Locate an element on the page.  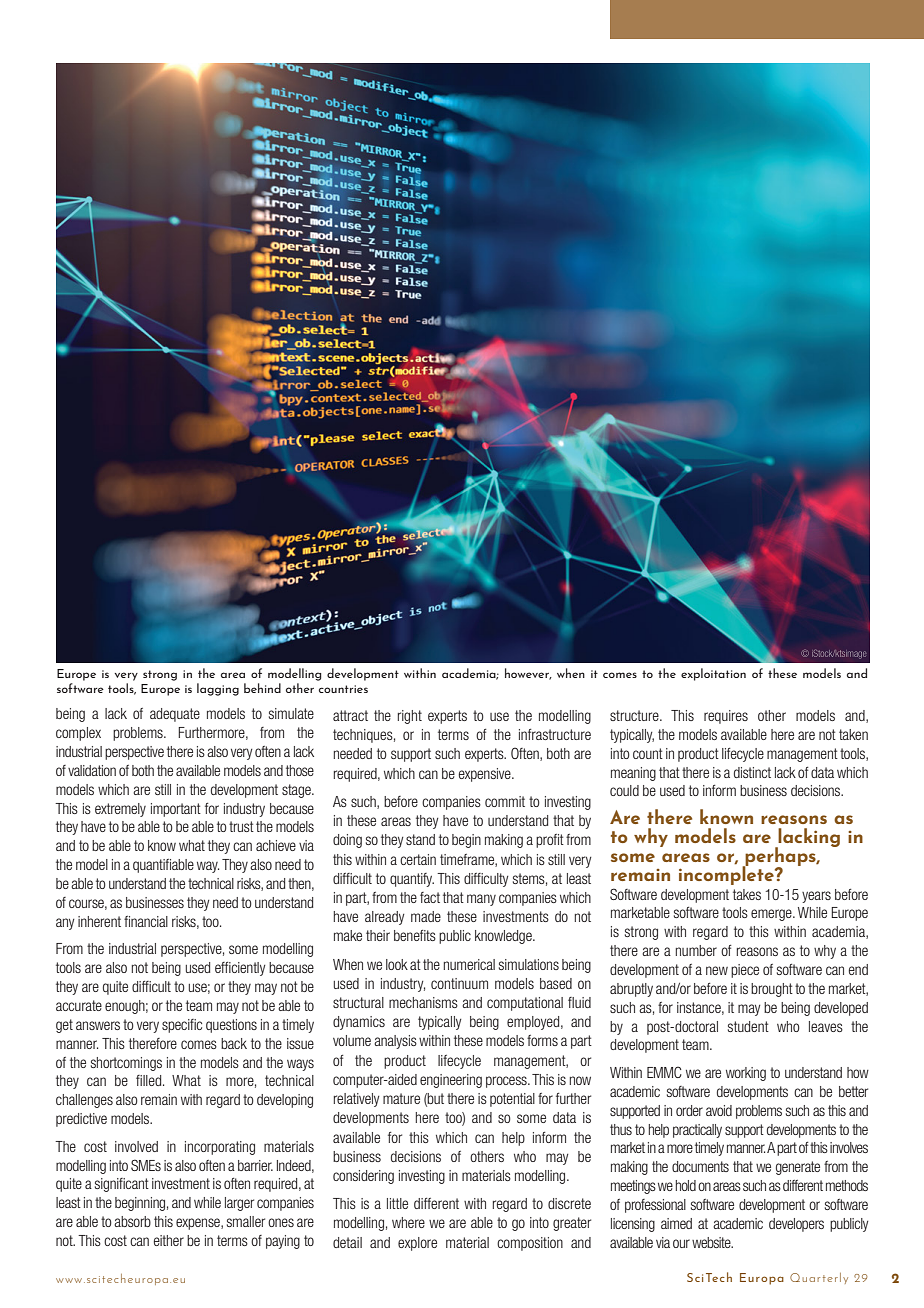
either is located at coordinates (169, 1240).
